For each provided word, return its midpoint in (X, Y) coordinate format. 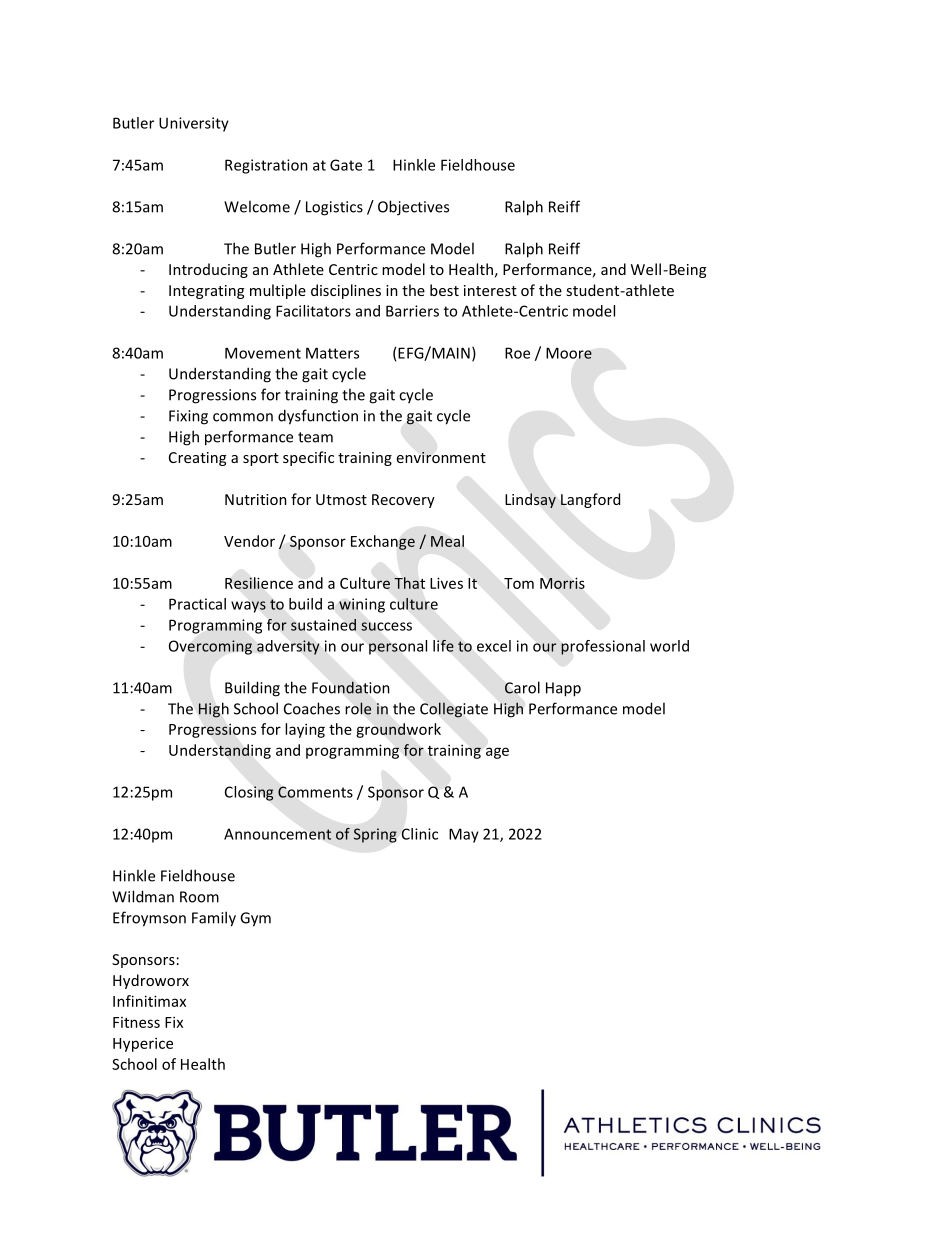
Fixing (188, 417)
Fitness (136, 1022)
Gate (346, 165)
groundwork (398, 730)
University (194, 124)
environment (441, 457)
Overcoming (210, 647)
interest (490, 290)
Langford (590, 500)
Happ (563, 689)
